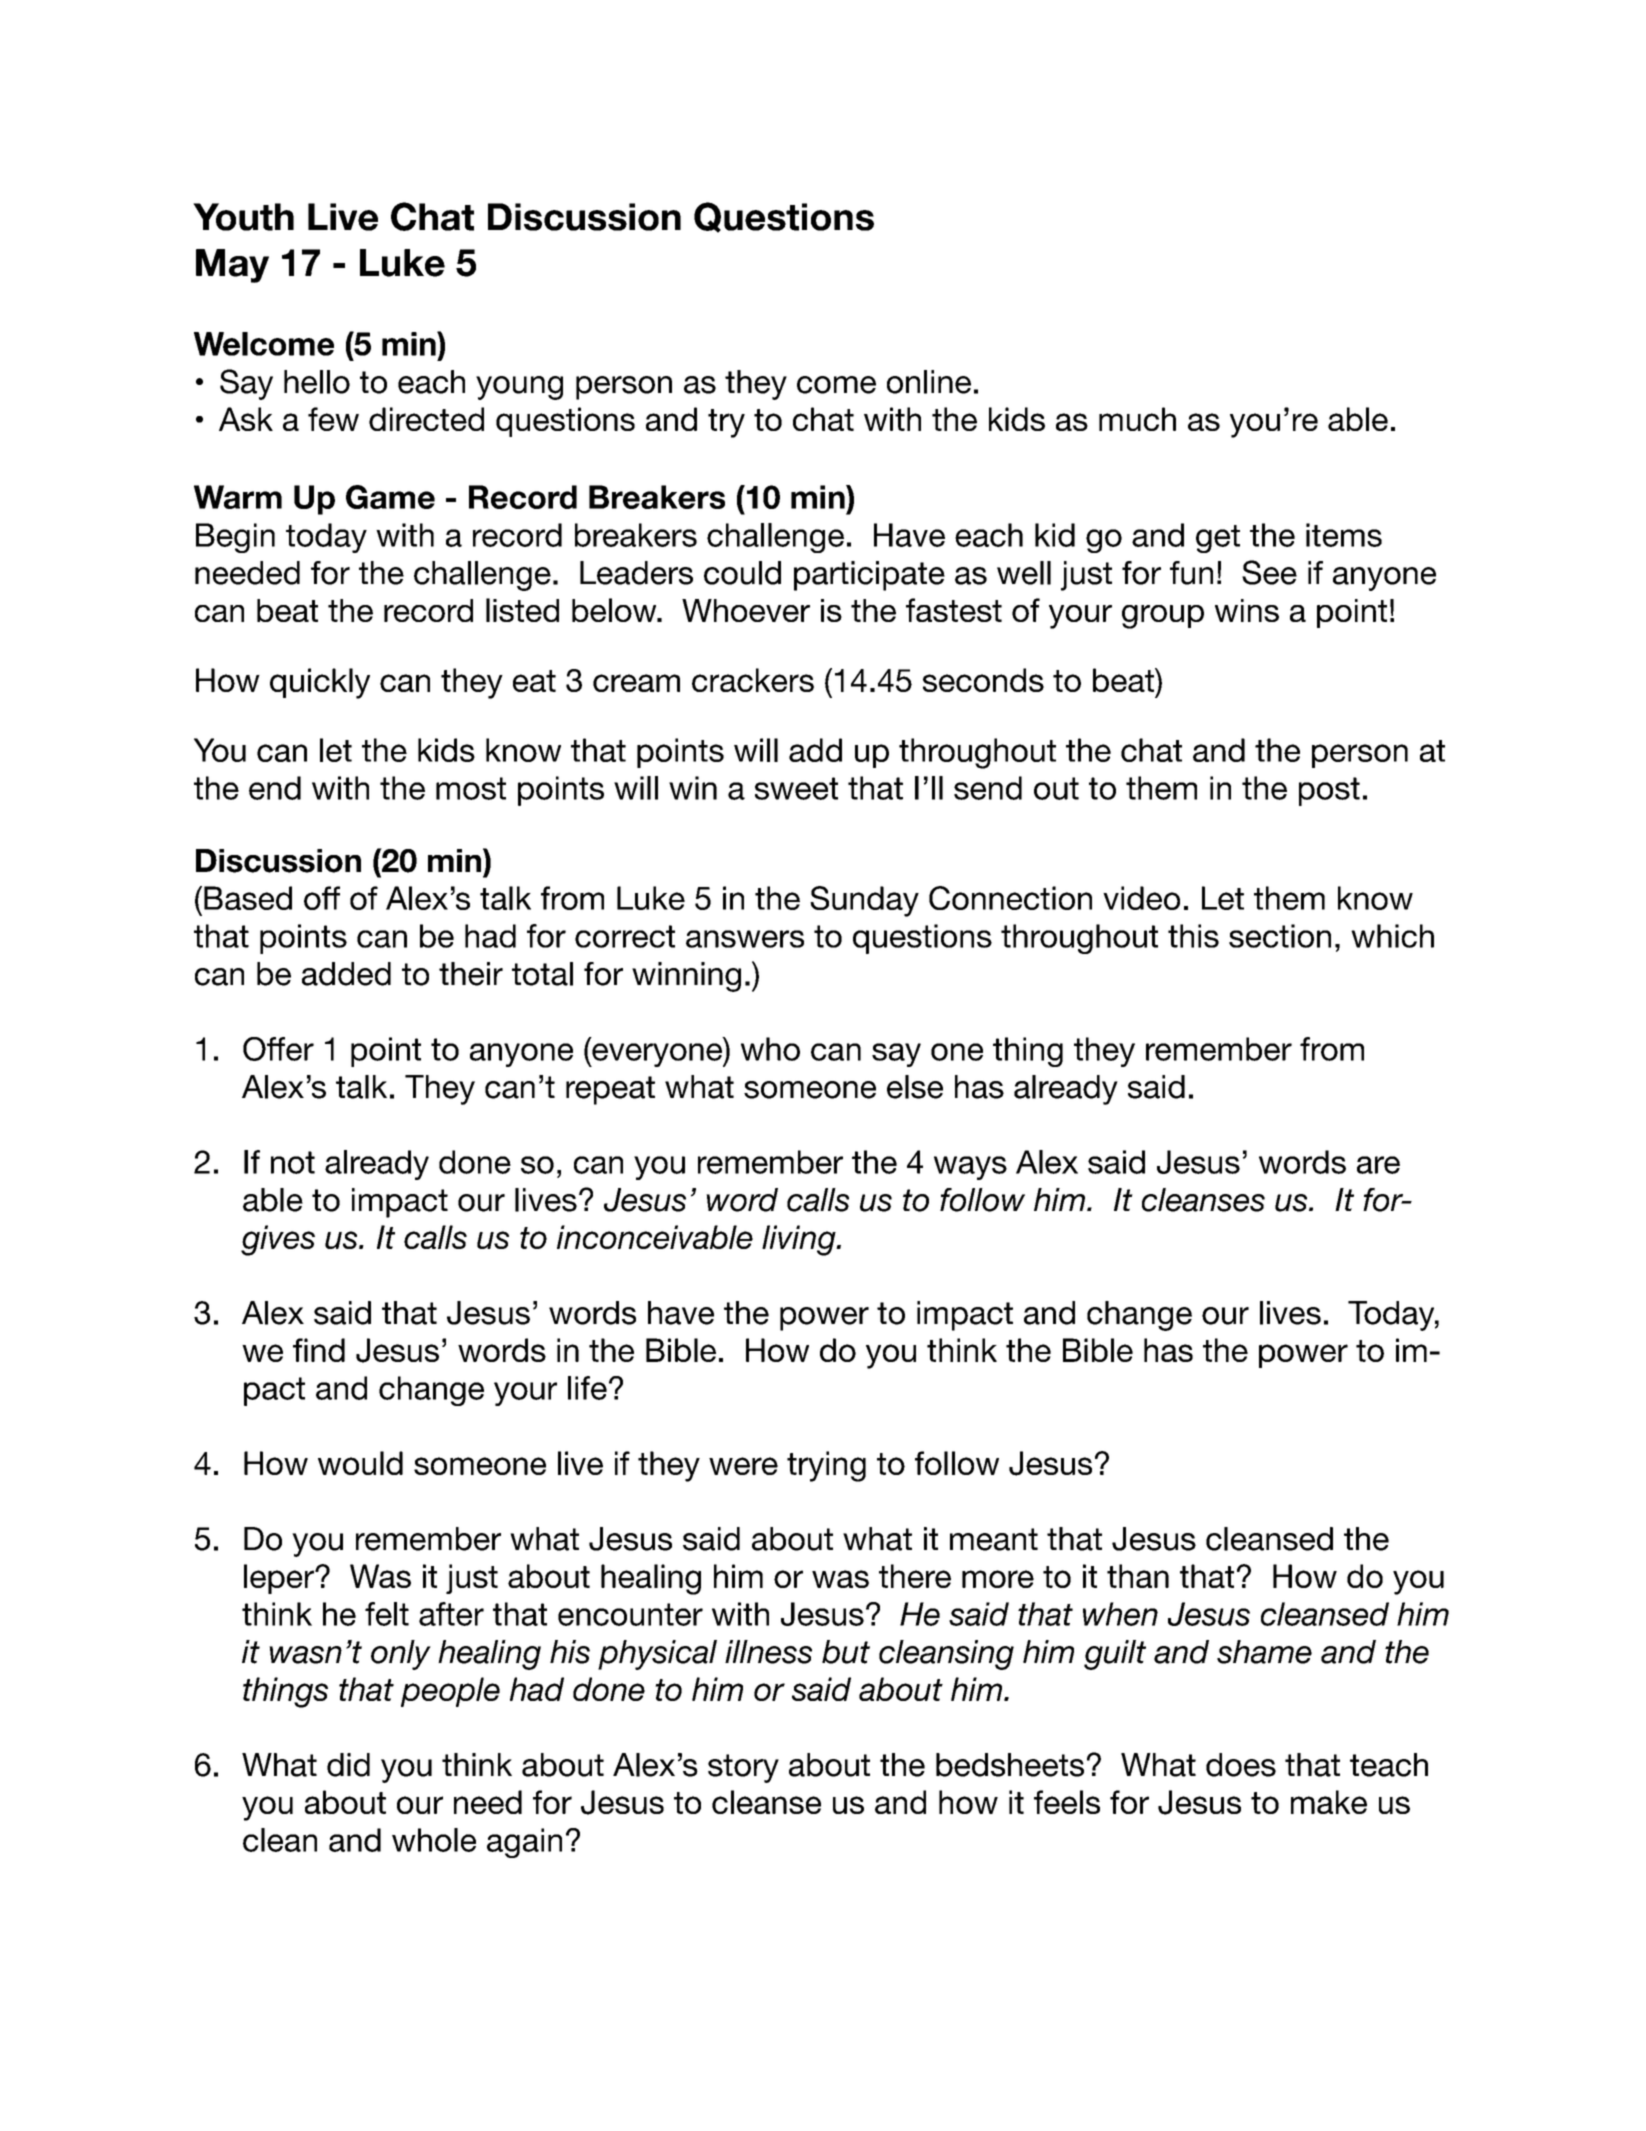 The height and width of the screenshot is (2131, 1646). Describe the element at coordinates (232, 266) in the screenshot. I see `May` at that location.
